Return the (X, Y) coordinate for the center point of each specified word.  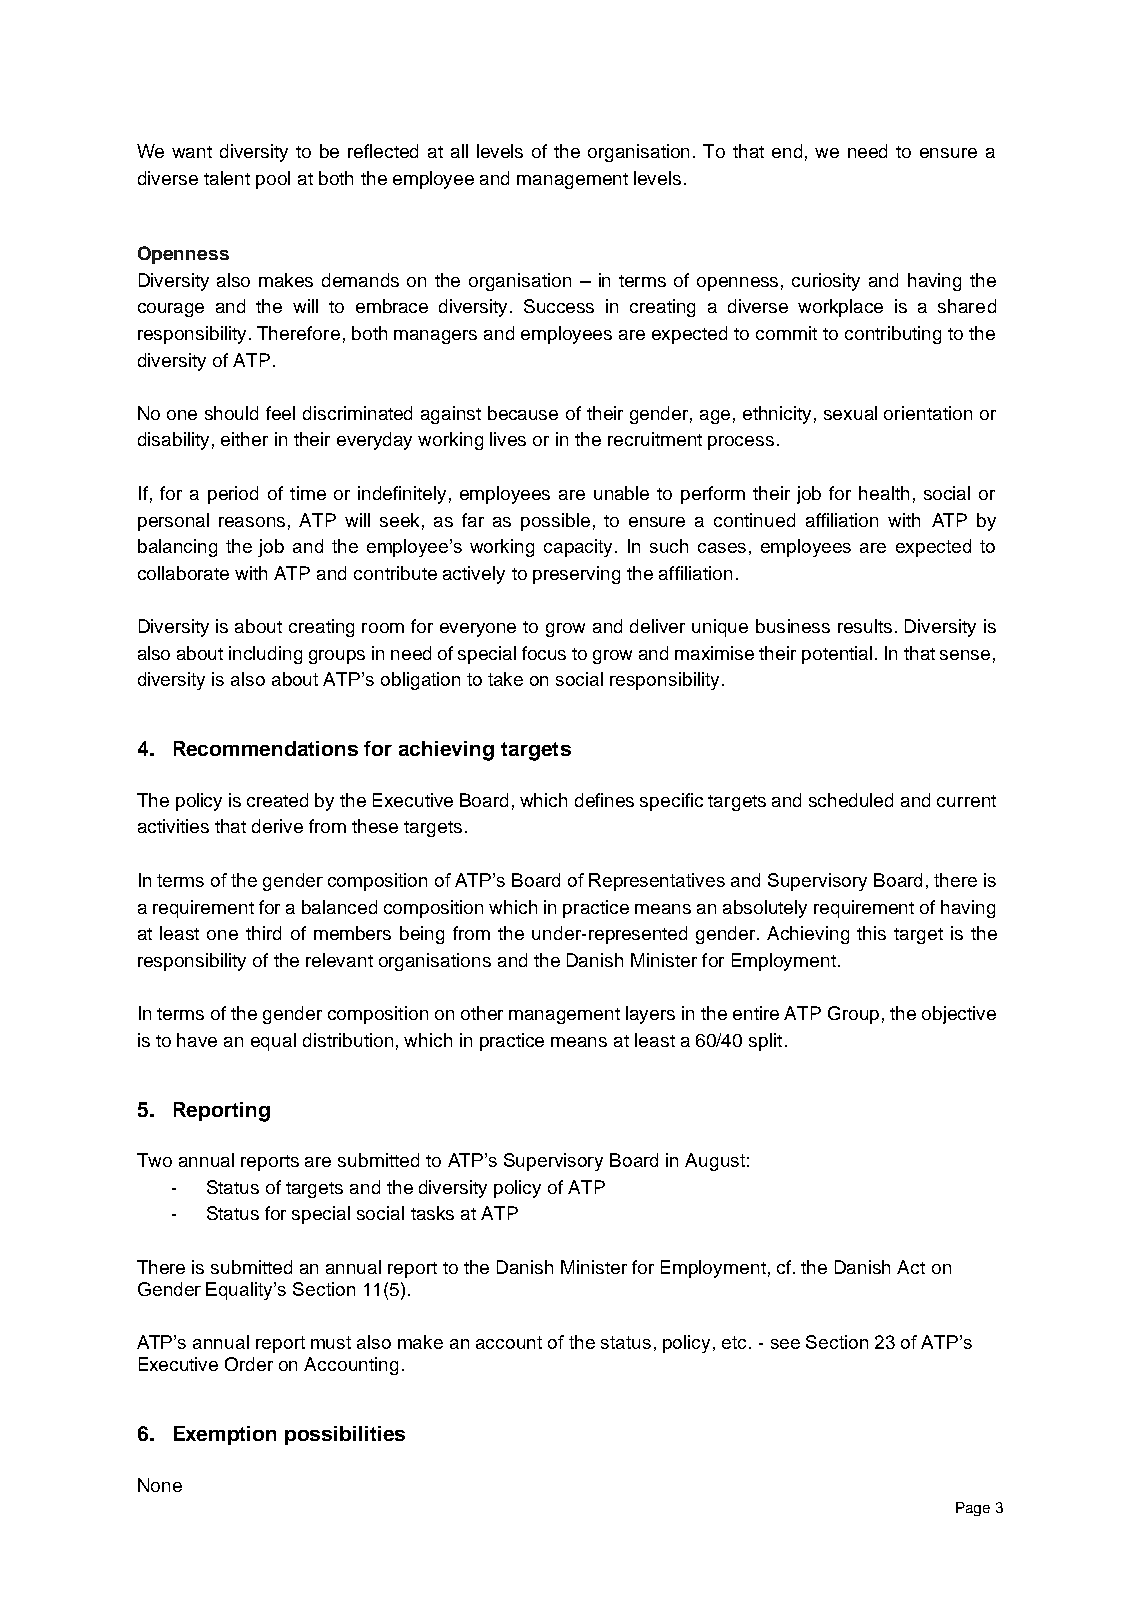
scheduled (851, 800)
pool (273, 180)
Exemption (225, 1435)
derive (277, 826)
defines (604, 800)
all (459, 151)
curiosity (826, 282)
